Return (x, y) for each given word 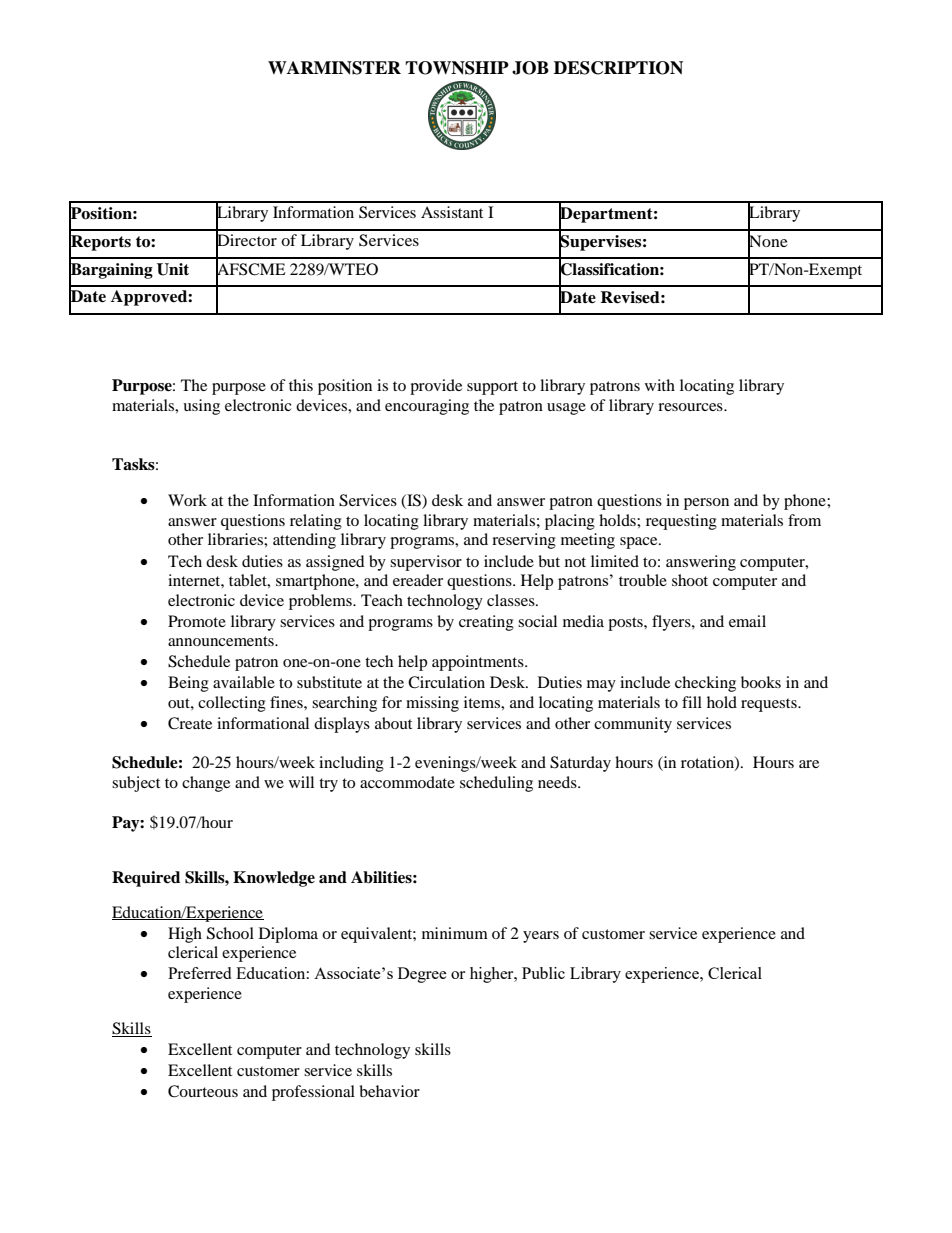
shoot (690, 580)
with (660, 385)
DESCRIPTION (618, 68)
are (809, 764)
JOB (530, 68)
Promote (197, 621)
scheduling (496, 784)
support (492, 388)
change (206, 784)
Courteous (203, 1091)
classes (512, 600)
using (201, 407)
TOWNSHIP (457, 68)
